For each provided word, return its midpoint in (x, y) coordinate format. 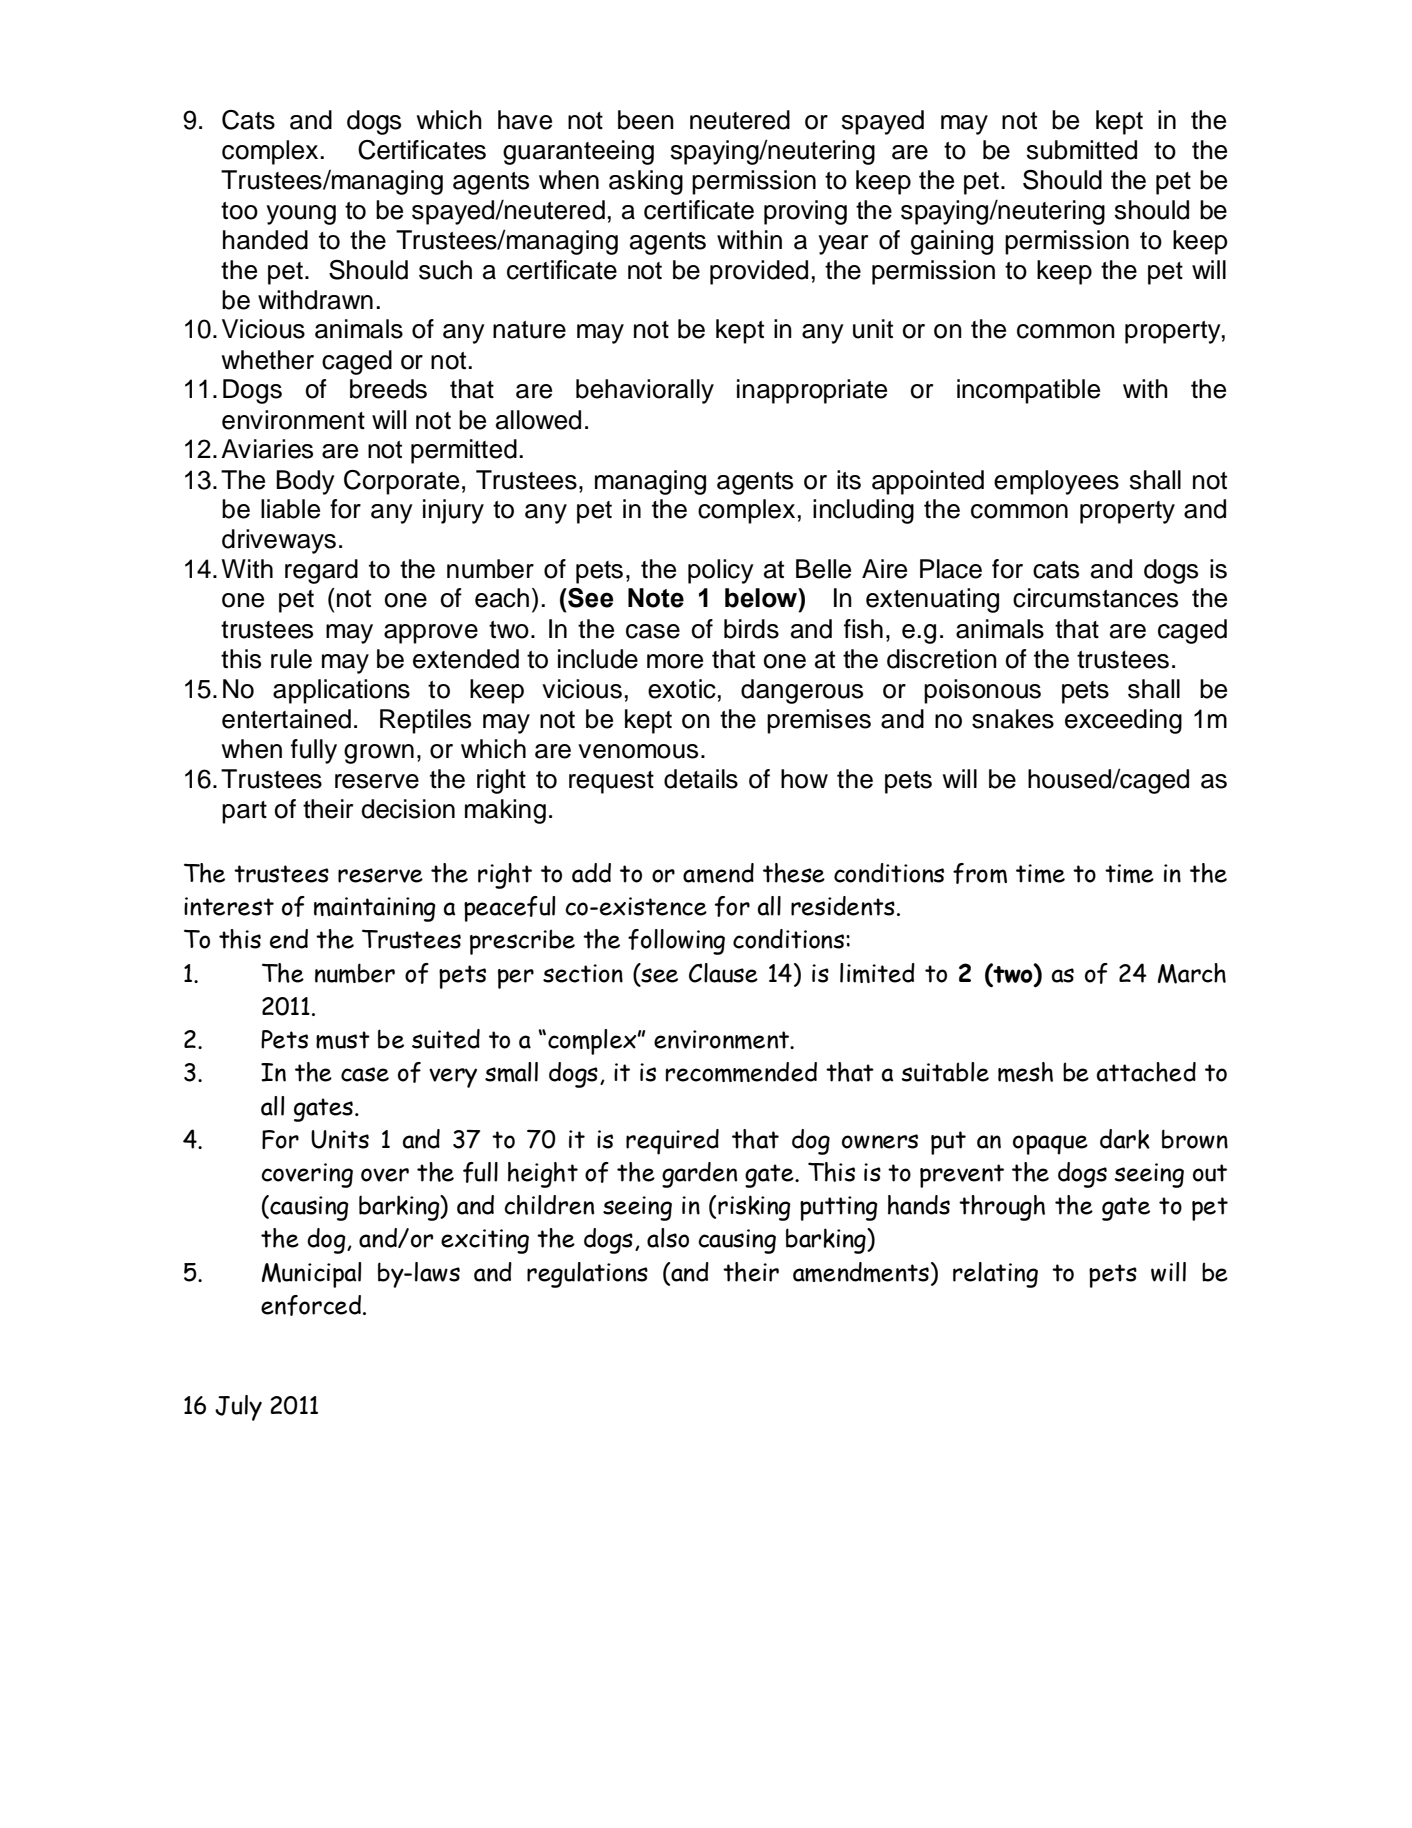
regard (321, 571)
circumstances (1095, 598)
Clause (723, 973)
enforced (312, 1305)
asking (646, 182)
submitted (1082, 150)
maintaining (375, 909)
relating (995, 1275)
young (301, 215)
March (1192, 973)
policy (721, 571)
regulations (587, 1275)
